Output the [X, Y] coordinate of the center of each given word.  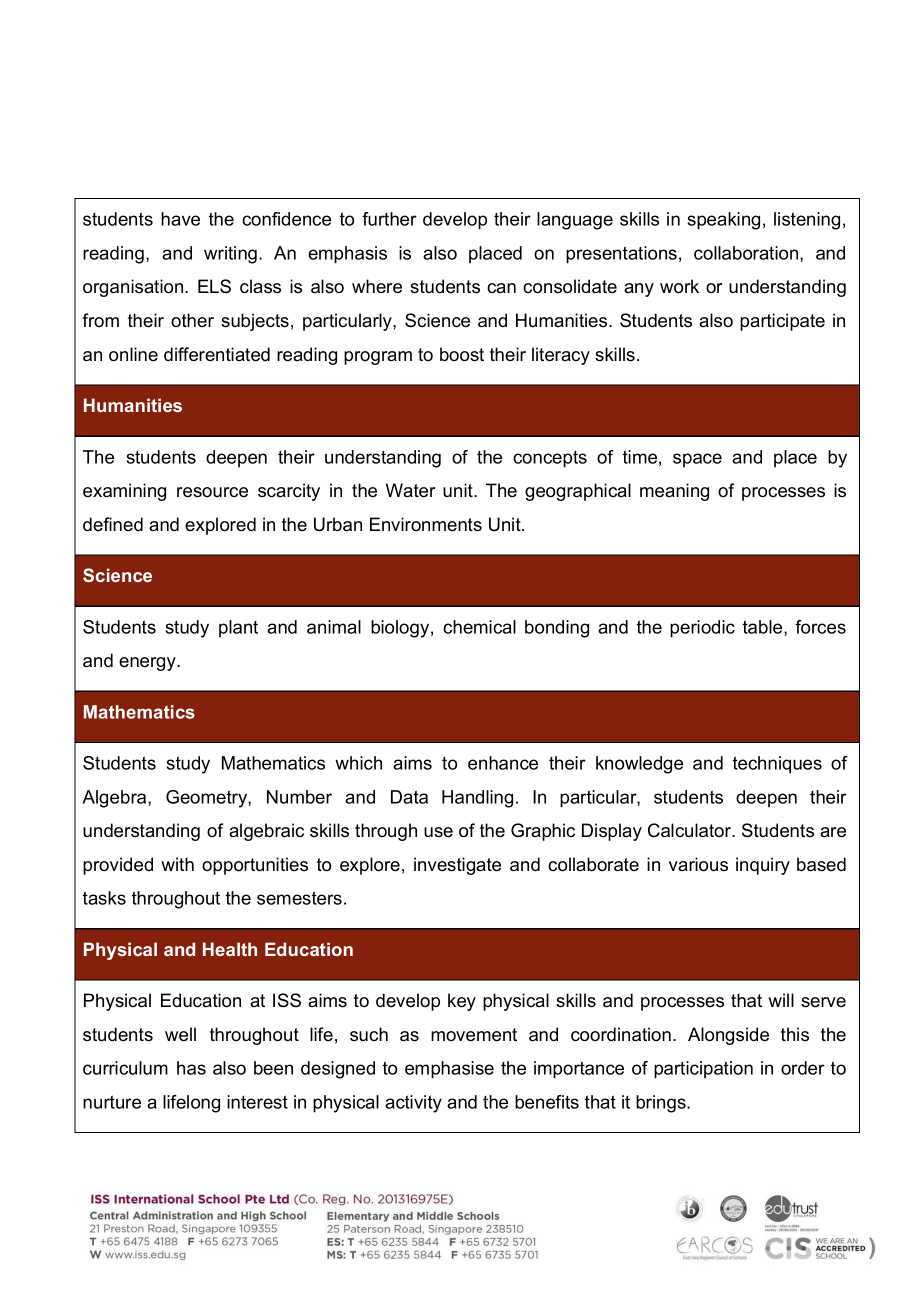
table [764, 628]
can [501, 288]
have [180, 219]
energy [148, 664]
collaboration [747, 254]
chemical [479, 627]
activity [413, 1104]
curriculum [125, 1068]
